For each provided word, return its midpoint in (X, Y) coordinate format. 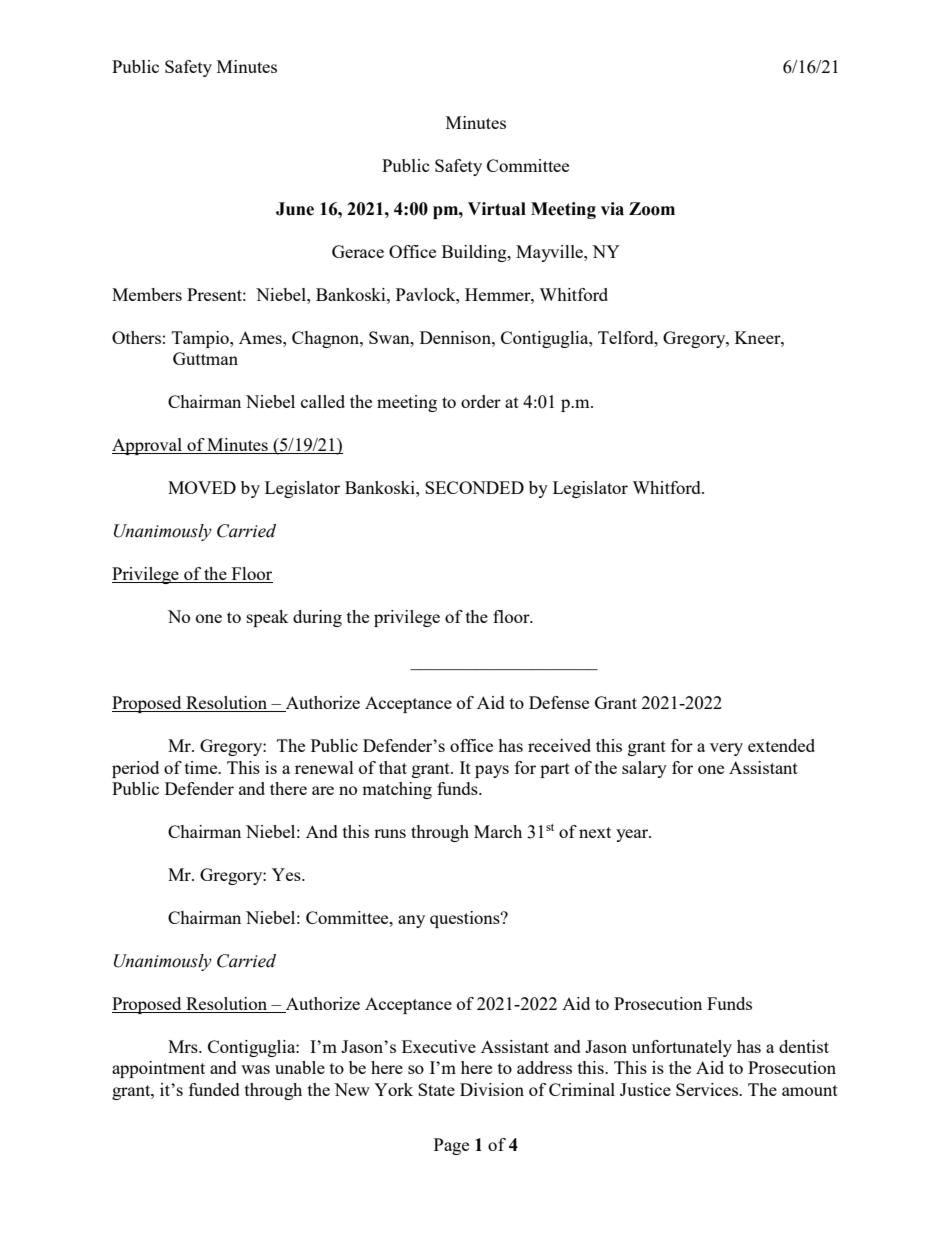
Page (451, 1146)
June (295, 209)
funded (214, 1089)
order (481, 401)
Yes (287, 874)
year (633, 835)
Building (475, 253)
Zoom (652, 209)
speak (268, 618)
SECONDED (474, 487)
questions (466, 919)
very (726, 749)
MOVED (202, 487)
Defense (559, 702)
